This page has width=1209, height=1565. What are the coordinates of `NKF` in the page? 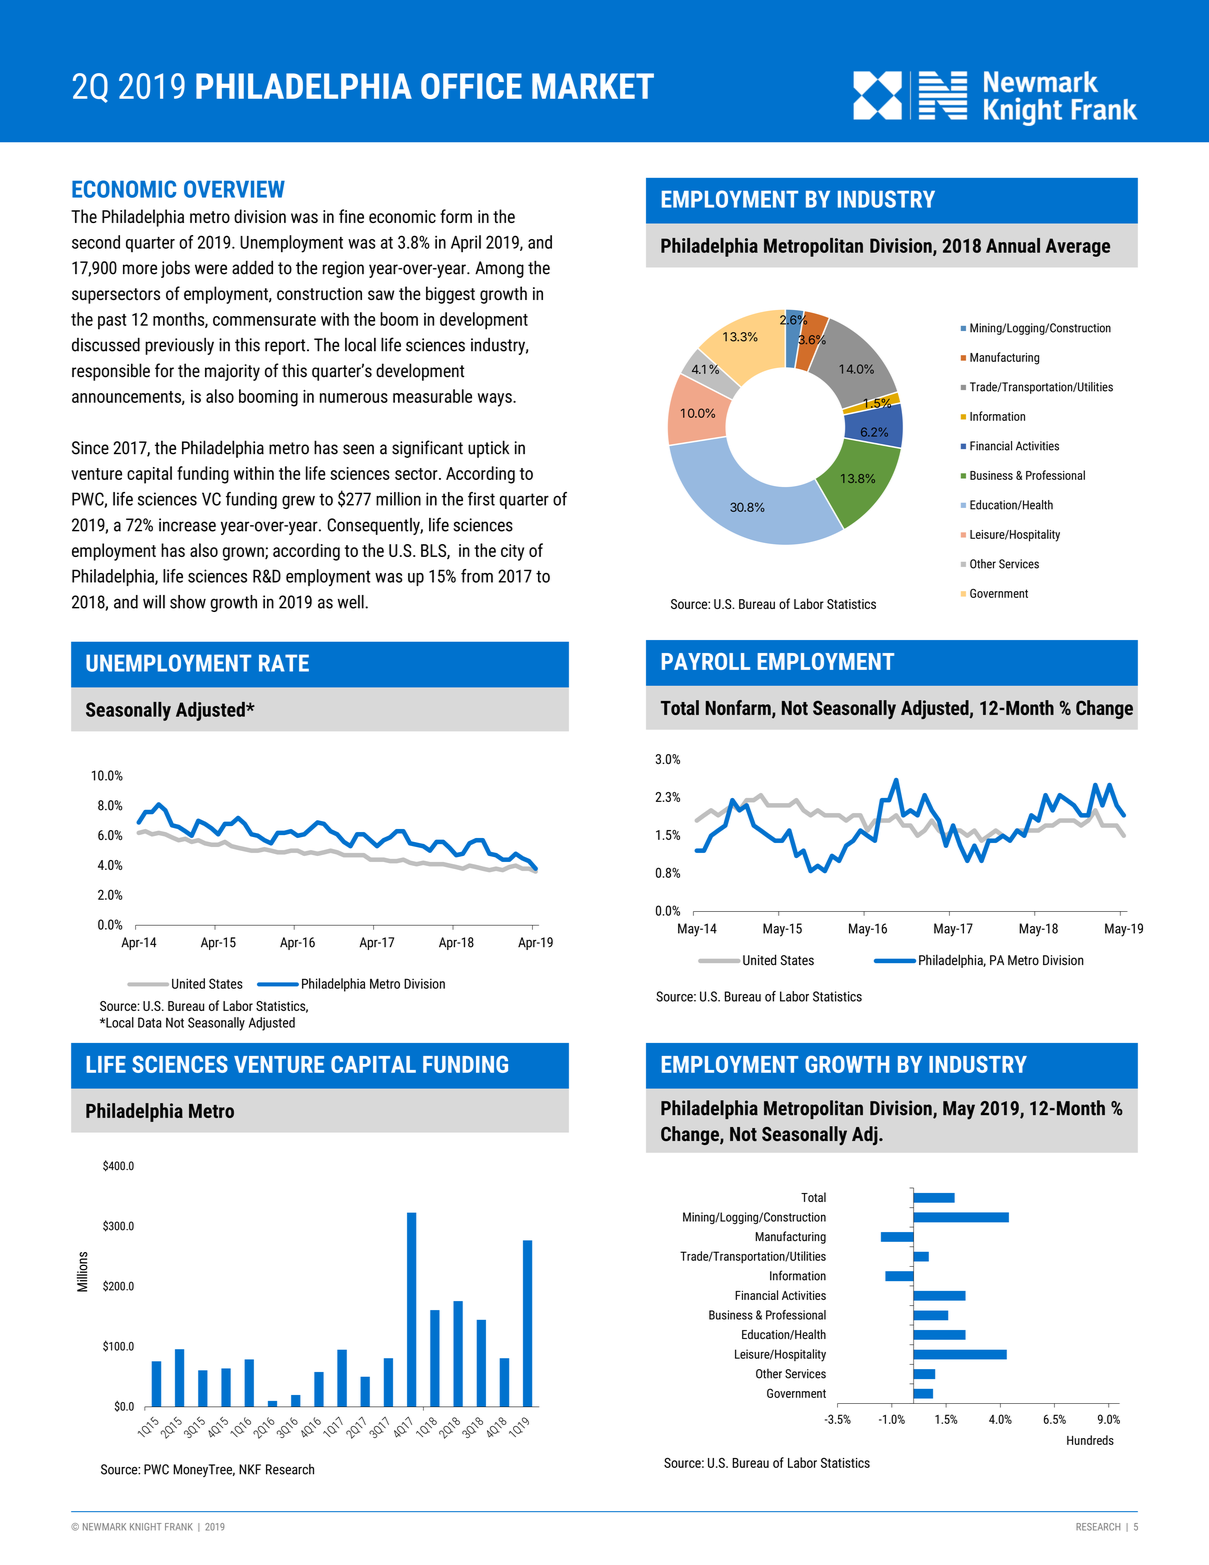 It's located at (250, 1469).
